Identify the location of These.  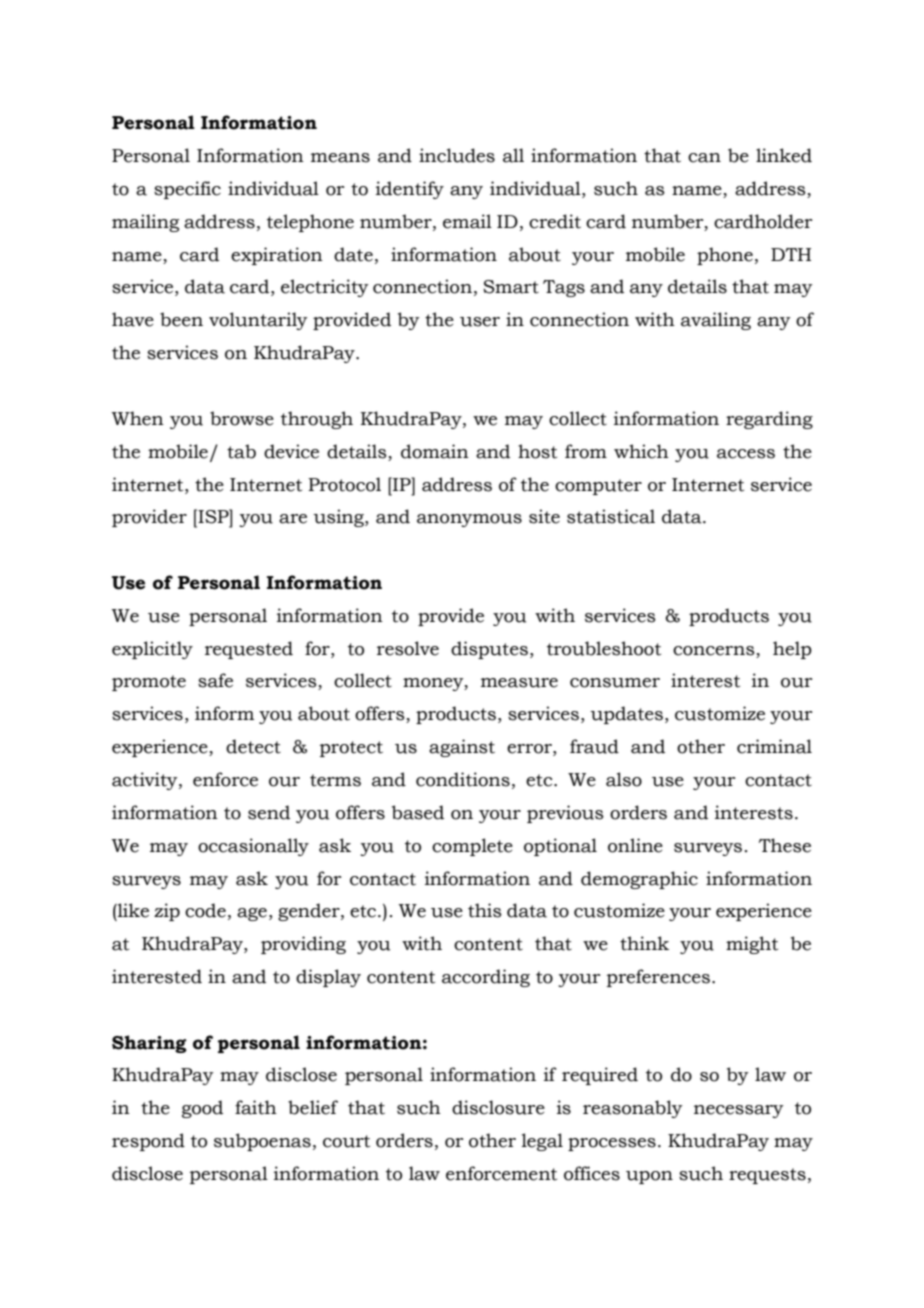
(785, 845).
